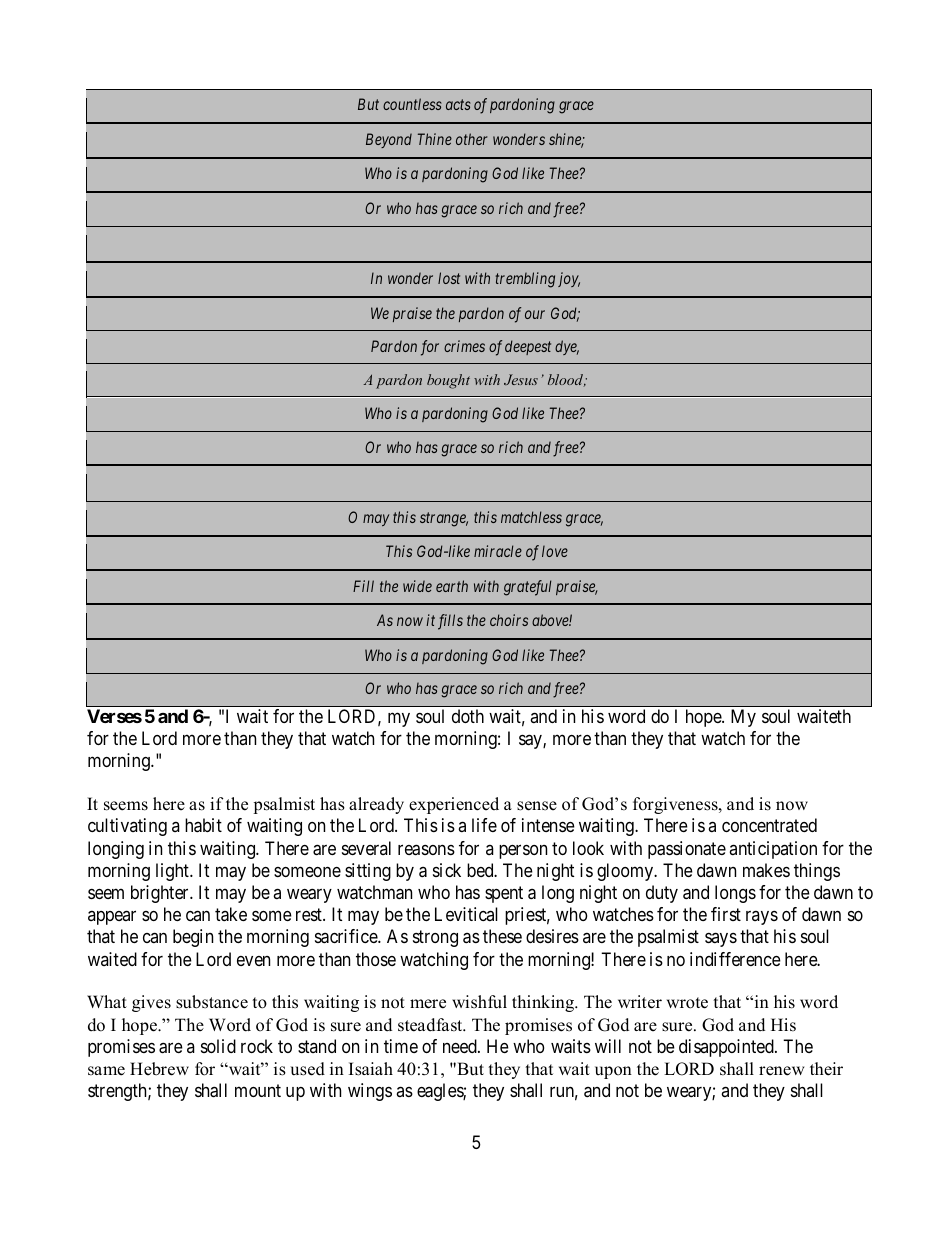 The height and width of the screenshot is (1233, 952). Describe the element at coordinates (471, 139) in the screenshot. I see `other` at that location.
